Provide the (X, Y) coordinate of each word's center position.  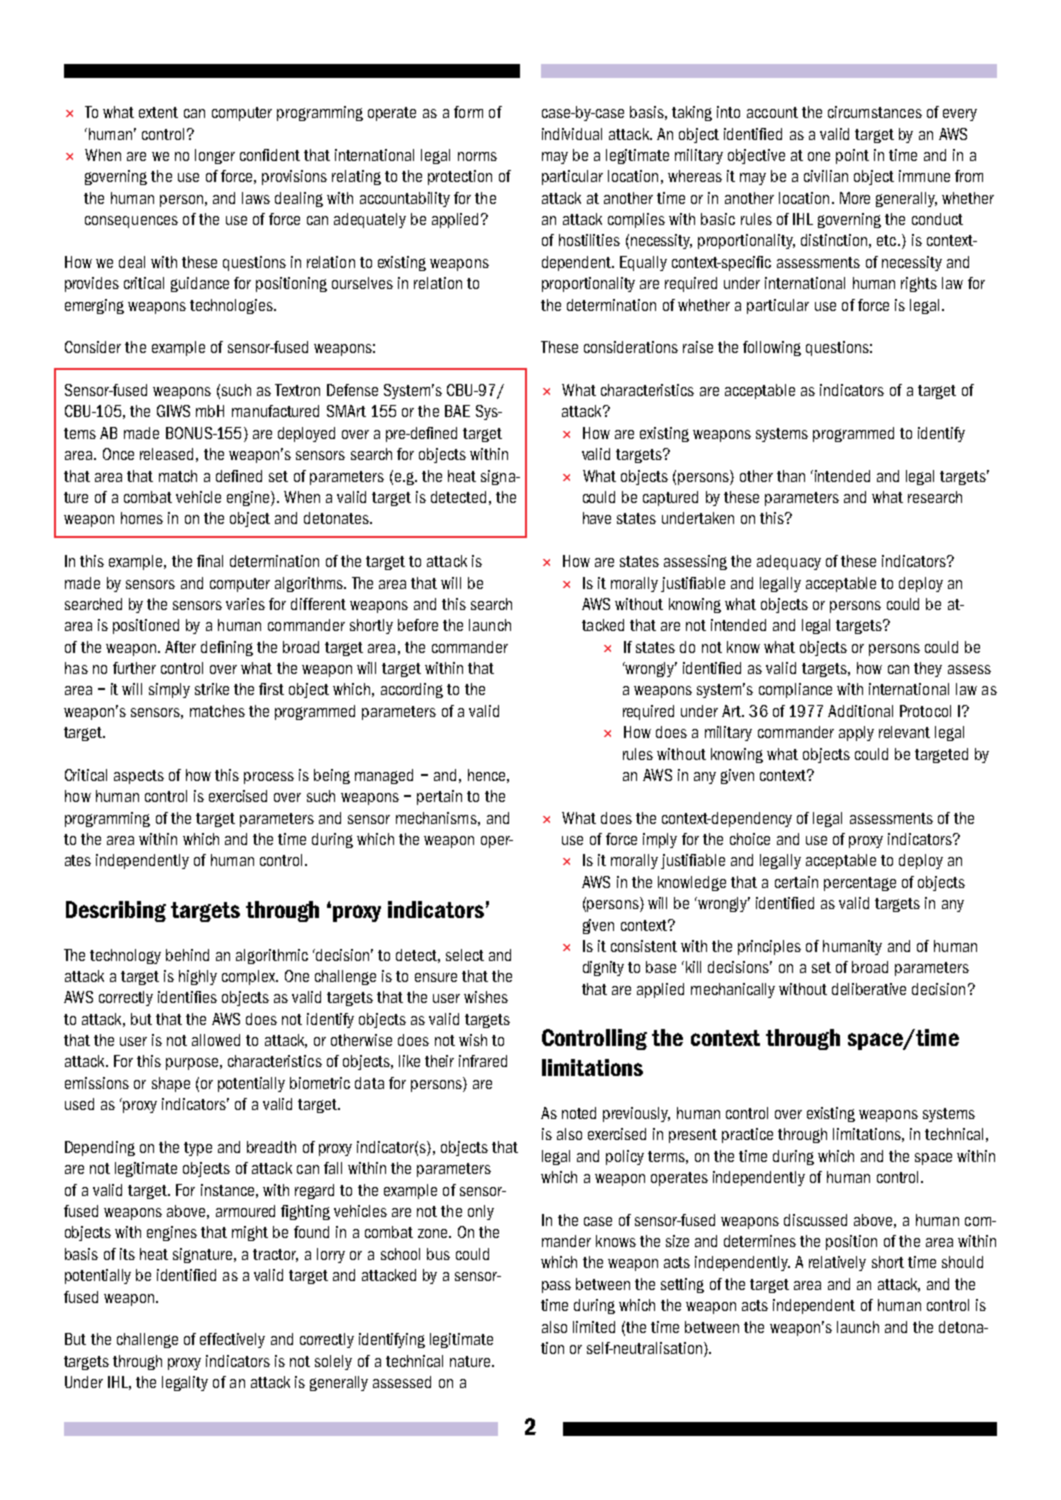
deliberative (869, 989)
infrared (483, 1061)
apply (856, 733)
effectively (232, 1340)
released (166, 454)
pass (556, 1287)
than (791, 476)
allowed (216, 1040)
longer (215, 156)
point (852, 156)
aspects (139, 777)
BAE (457, 411)
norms (477, 156)
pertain (439, 797)
